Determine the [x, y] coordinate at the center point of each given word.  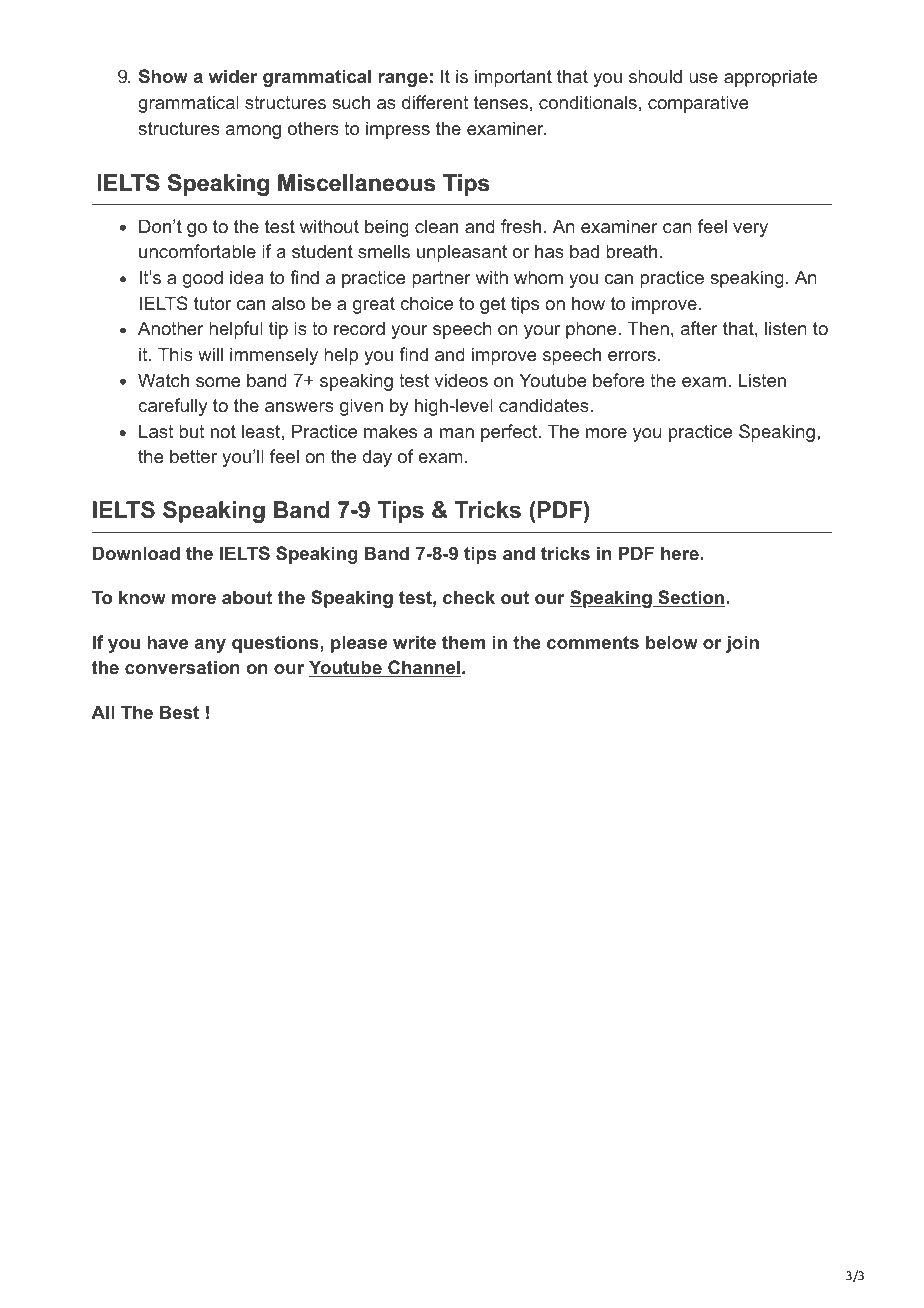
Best [179, 712]
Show [163, 76]
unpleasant [462, 253]
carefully [172, 407]
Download [136, 553]
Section [690, 598]
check [469, 597]
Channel [423, 668]
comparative [698, 104]
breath [631, 251]
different [435, 102]
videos [461, 380]
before [619, 380]
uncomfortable [197, 251]
